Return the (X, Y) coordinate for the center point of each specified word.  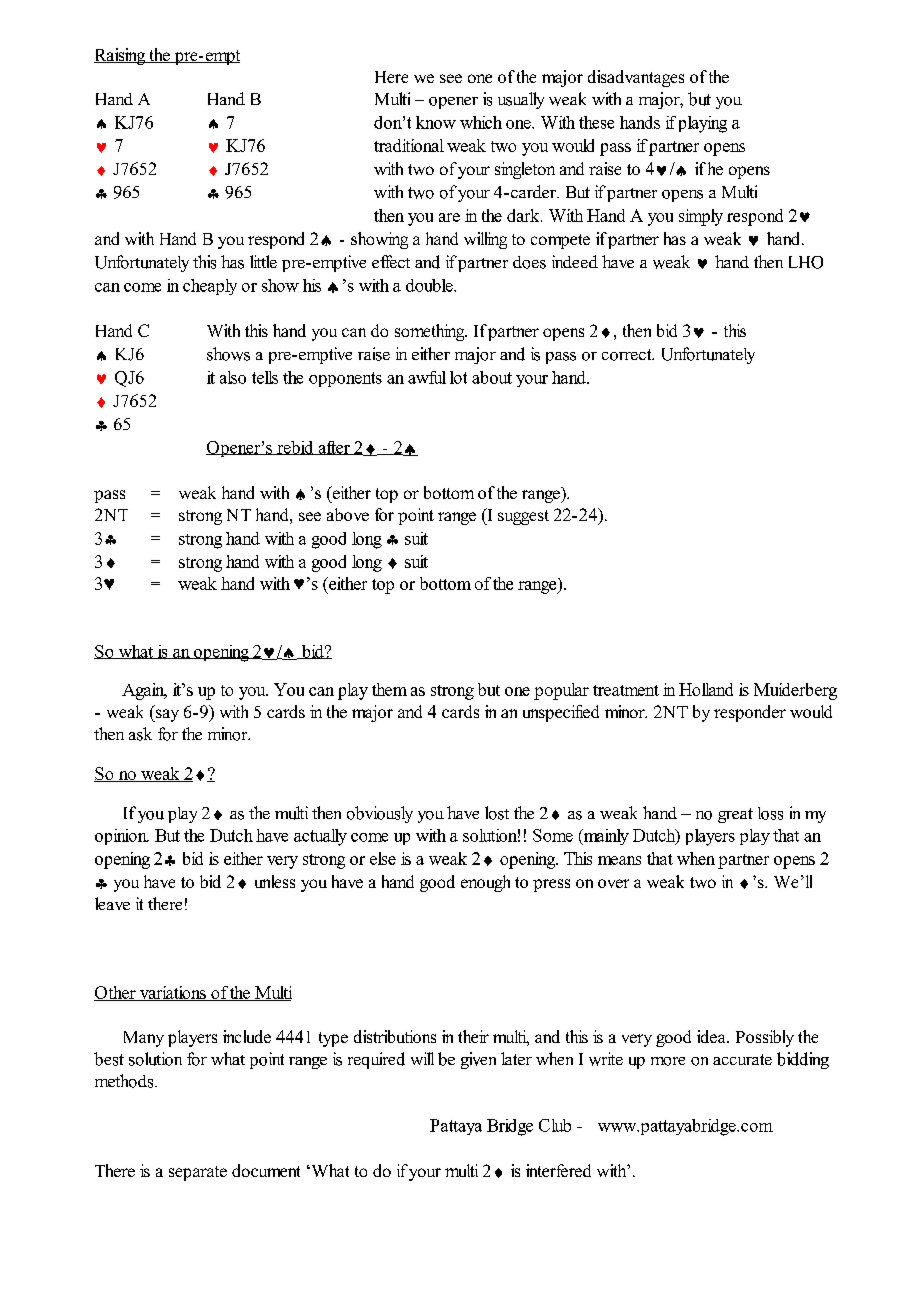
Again (144, 691)
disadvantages (636, 78)
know (436, 122)
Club (555, 1125)
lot (458, 377)
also (233, 377)
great (735, 815)
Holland (706, 689)
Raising (121, 56)
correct (628, 355)
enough (485, 883)
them (389, 689)
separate (198, 1173)
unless (275, 881)
